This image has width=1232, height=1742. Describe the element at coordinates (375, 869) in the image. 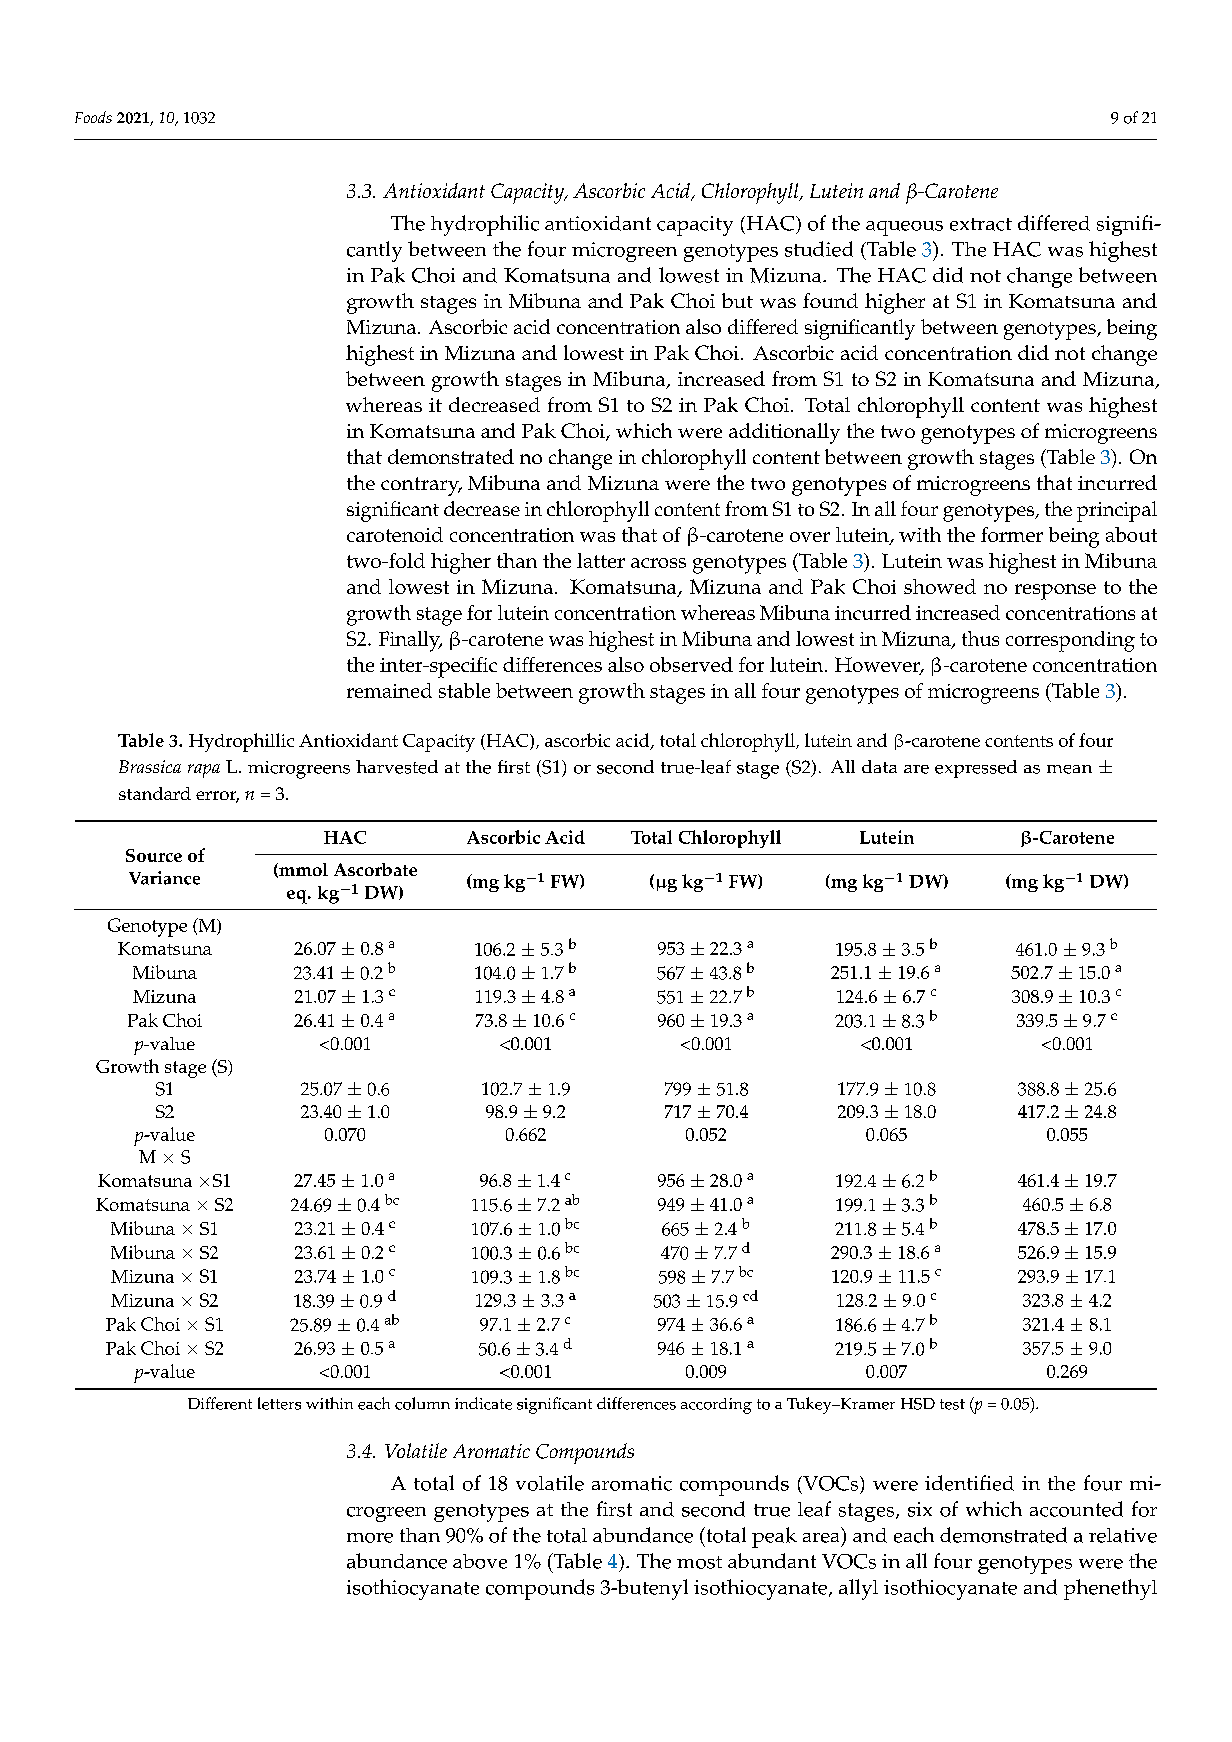

I see `Ascorbate` at that location.
